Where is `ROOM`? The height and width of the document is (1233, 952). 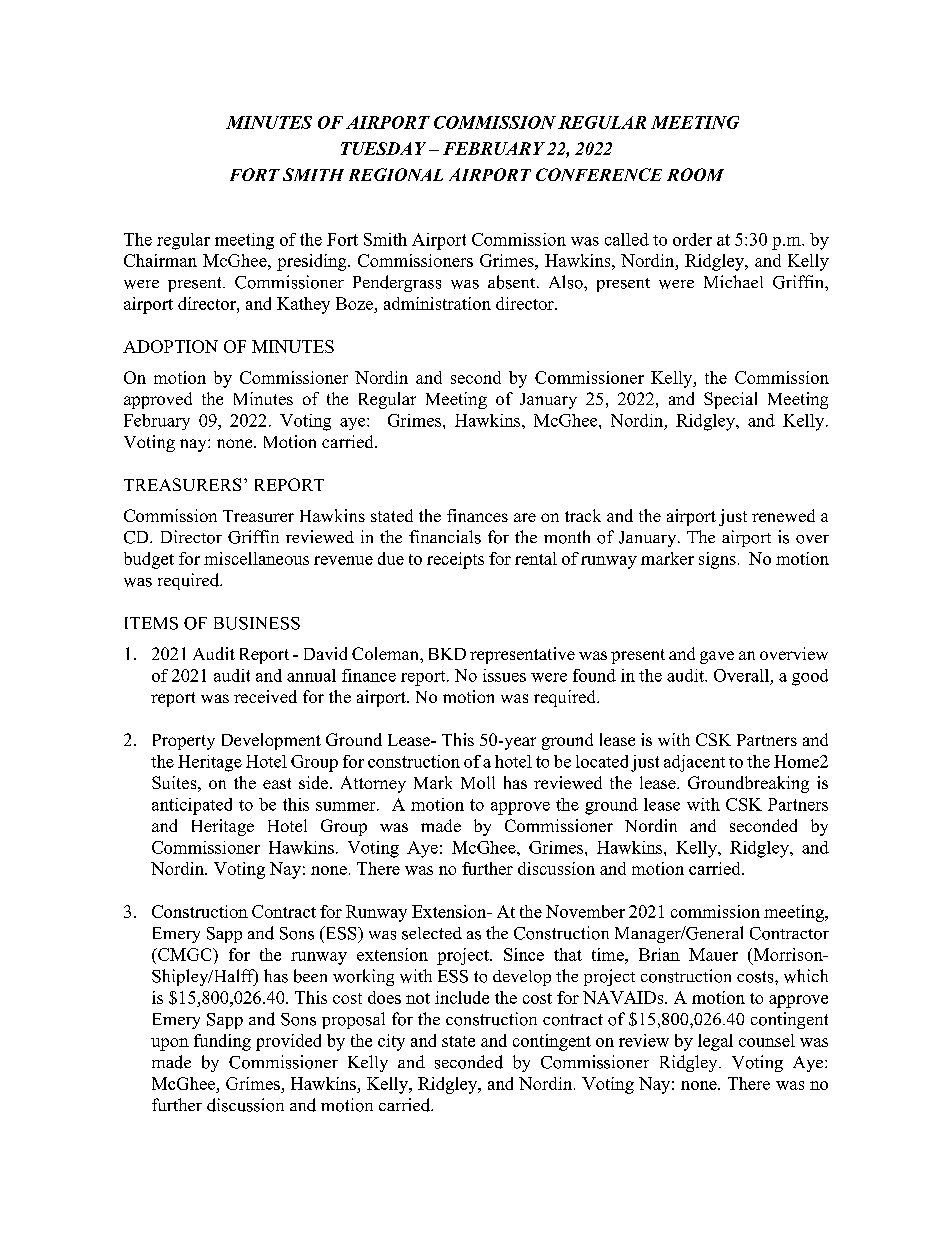
ROOM is located at coordinates (695, 174).
